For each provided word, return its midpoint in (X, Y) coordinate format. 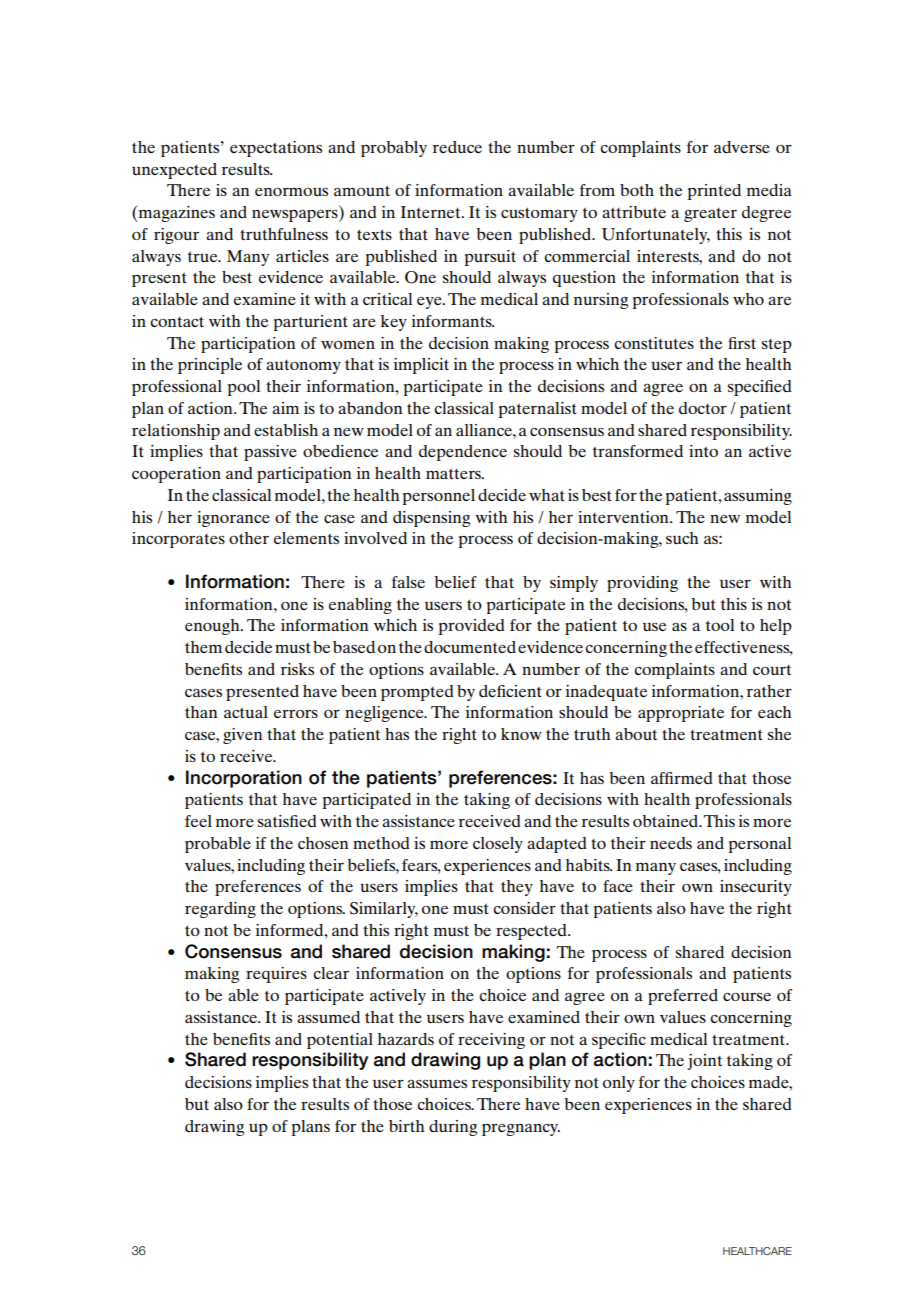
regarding (220, 910)
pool (244, 388)
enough (213, 627)
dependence (463, 453)
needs (671, 843)
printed (714, 192)
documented (470, 647)
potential (340, 1041)
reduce (457, 147)
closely (498, 845)
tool (720, 625)
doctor (703, 408)
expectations (276, 149)
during (453, 1128)
